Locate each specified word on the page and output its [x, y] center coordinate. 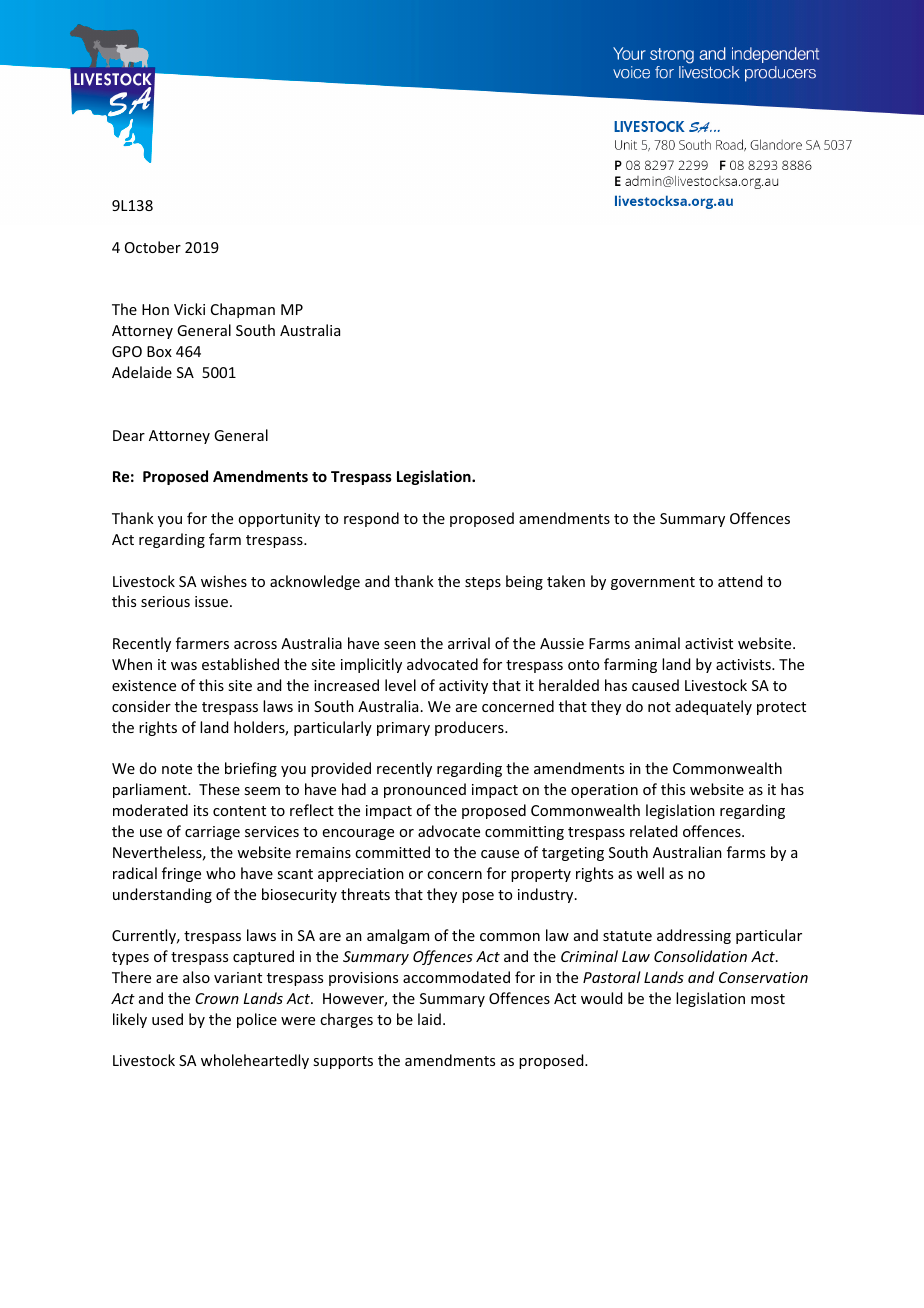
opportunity [279, 520]
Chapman [243, 310]
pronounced [425, 790]
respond [371, 519]
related [653, 831]
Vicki [189, 309]
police [257, 1020]
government [653, 583]
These [219, 789]
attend [740, 581]
